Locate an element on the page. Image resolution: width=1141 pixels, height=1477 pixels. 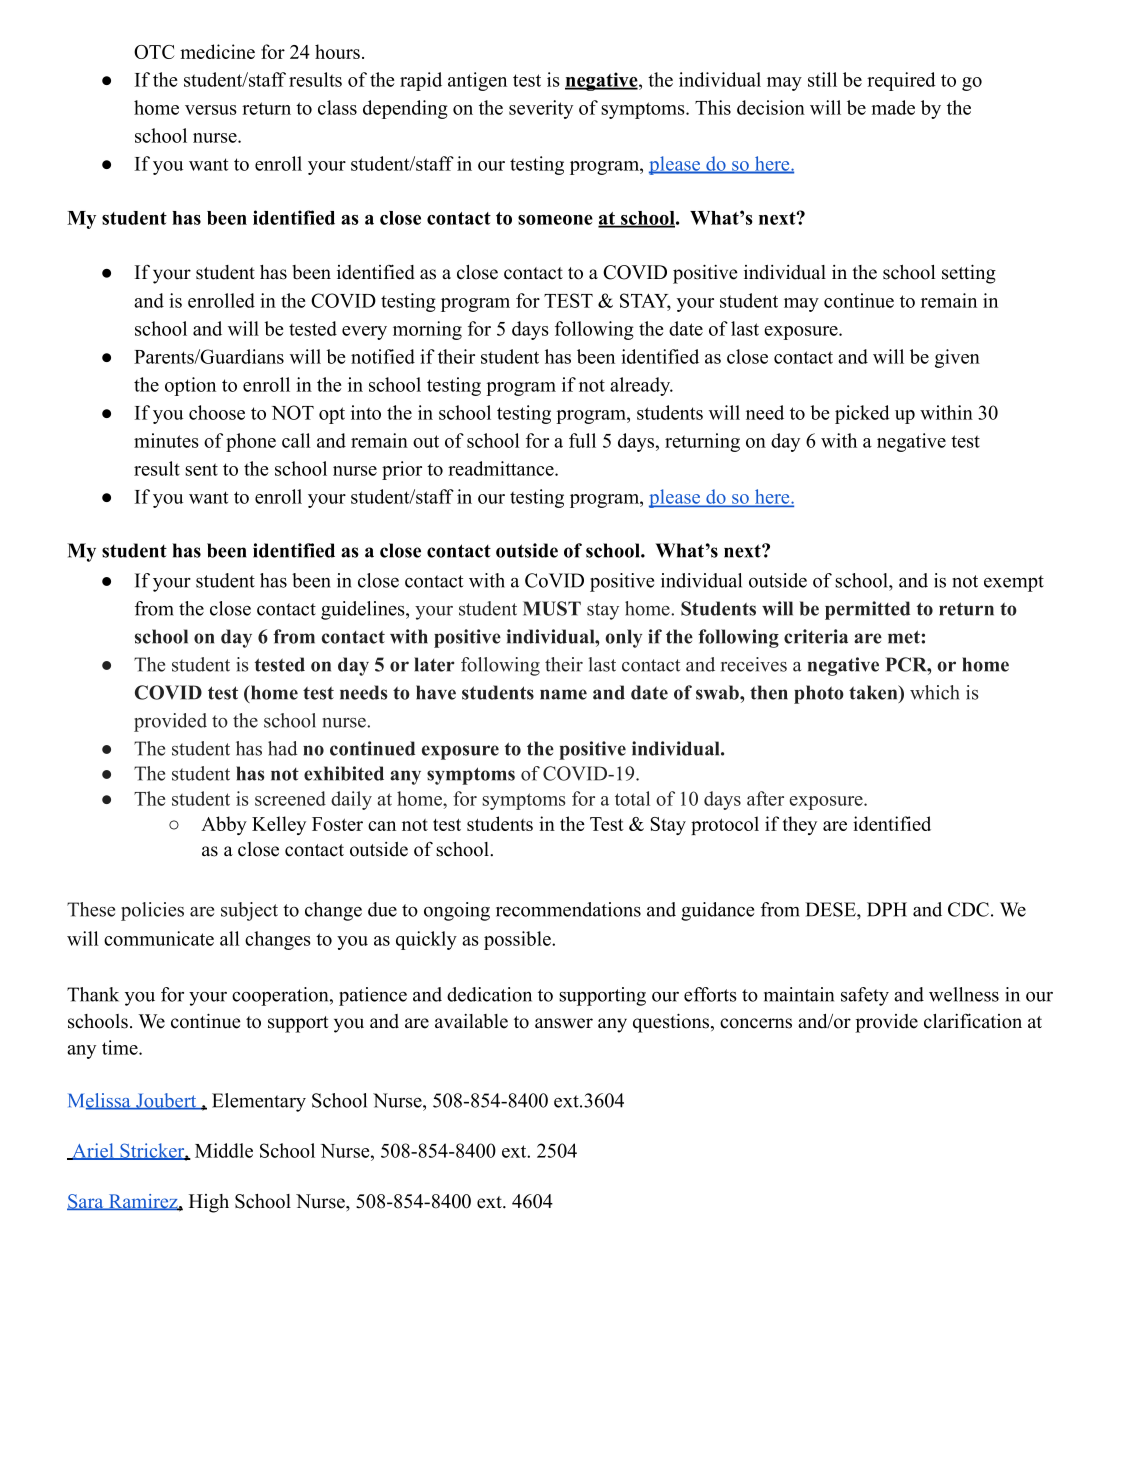
had is located at coordinates (282, 748).
